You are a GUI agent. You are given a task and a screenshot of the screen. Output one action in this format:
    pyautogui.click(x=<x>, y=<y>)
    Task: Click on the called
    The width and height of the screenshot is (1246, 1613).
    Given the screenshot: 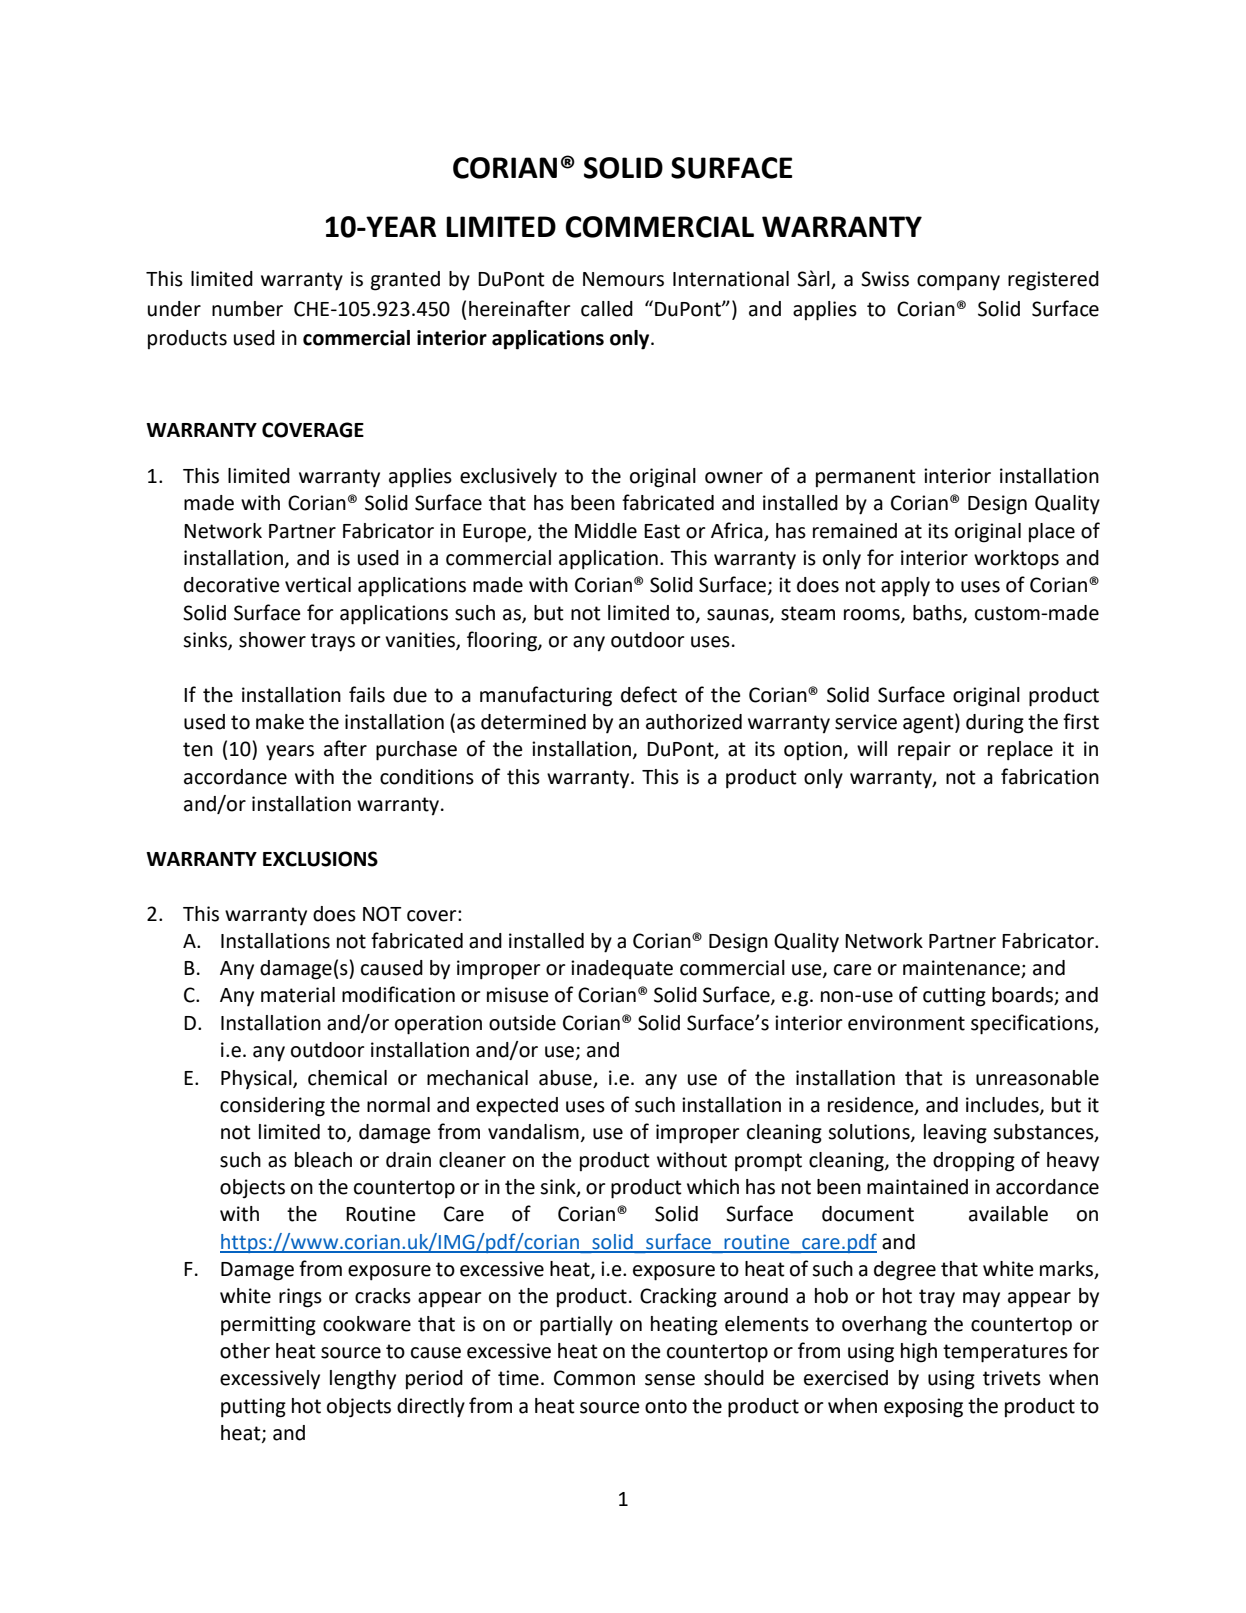 What is the action you would take?
    pyautogui.click(x=607, y=309)
